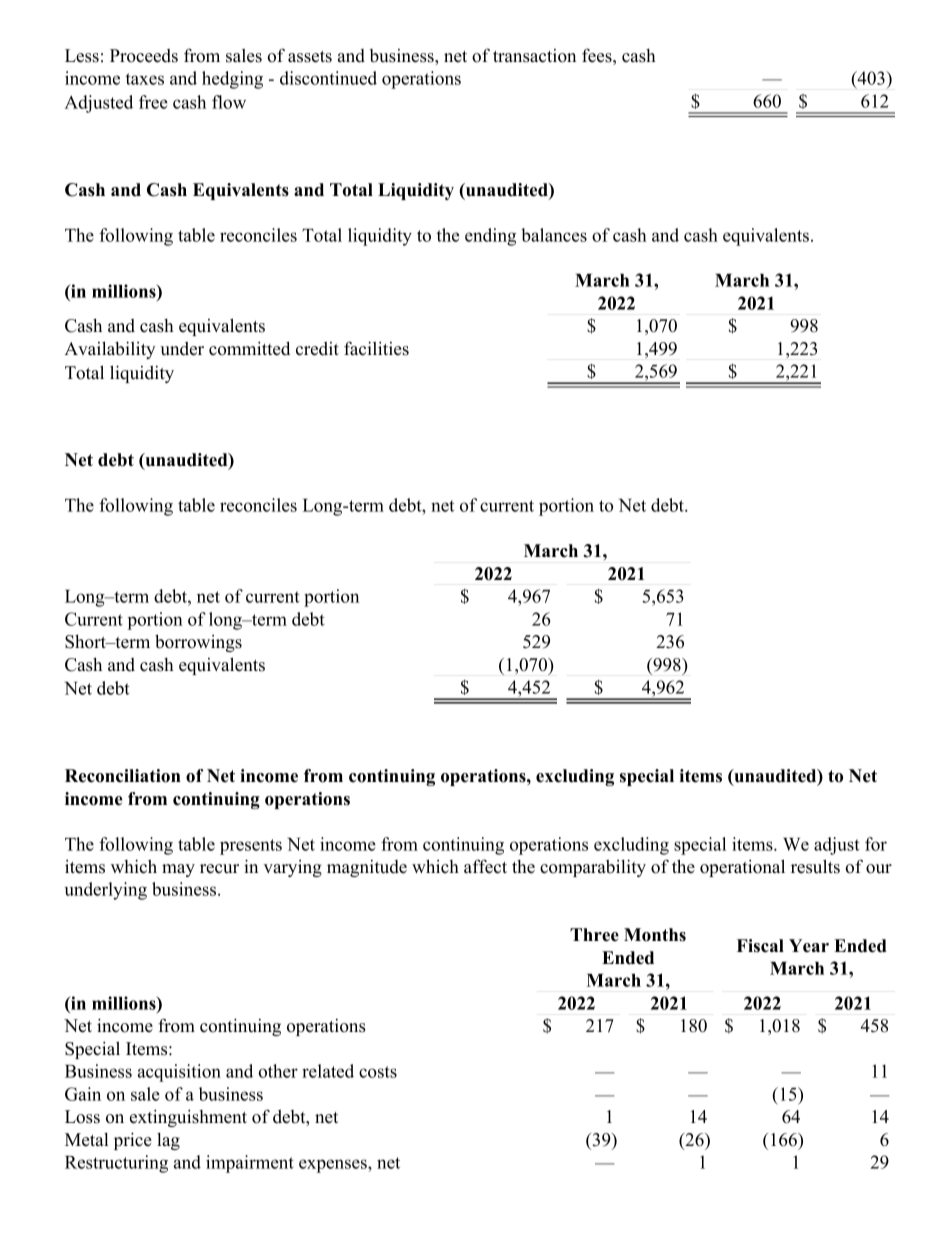 Image resolution: width=952 pixels, height=1233 pixels. Describe the element at coordinates (485, 866) in the page. I see `affect` at that location.
